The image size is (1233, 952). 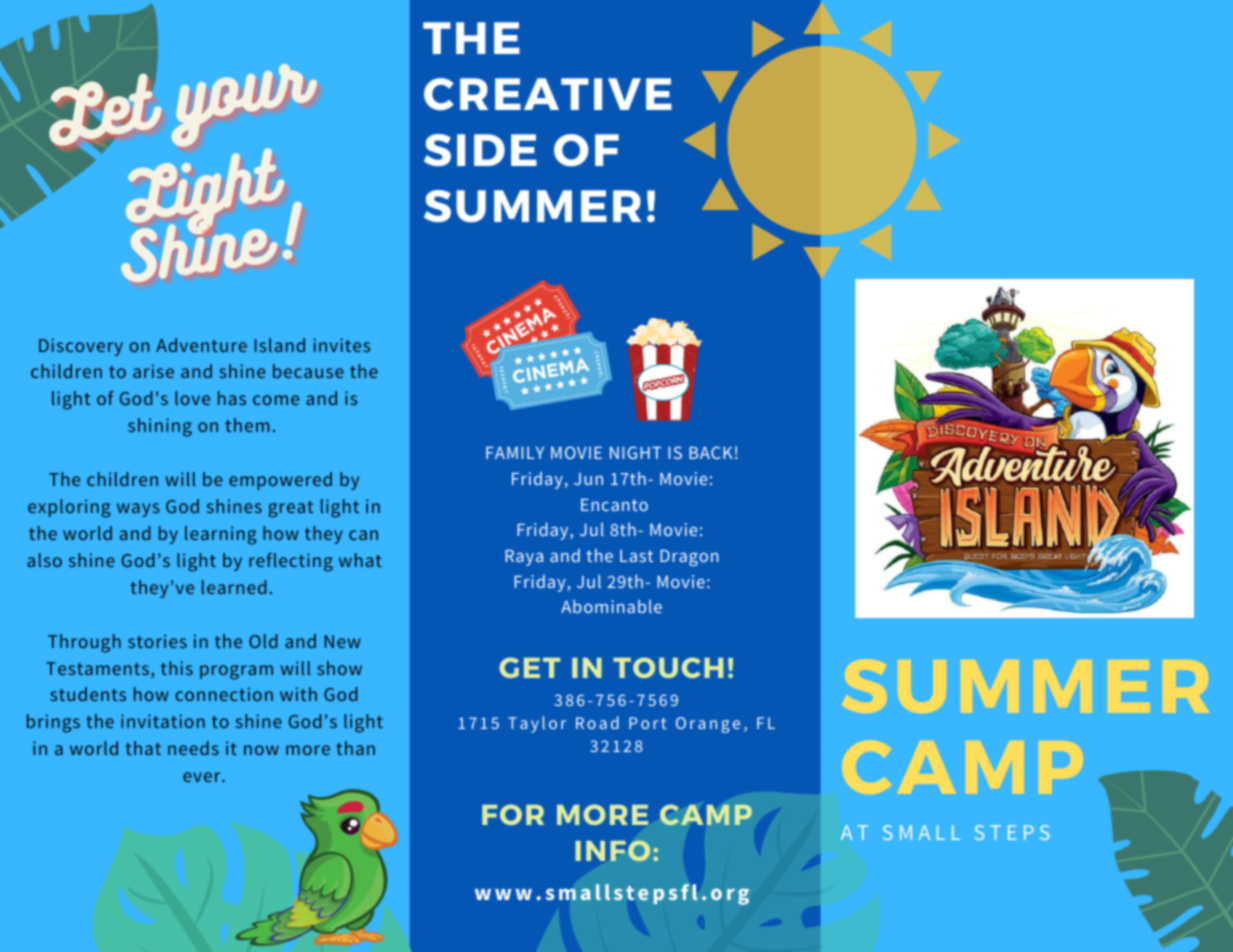 I want to click on SIDE, so click(x=480, y=150).
